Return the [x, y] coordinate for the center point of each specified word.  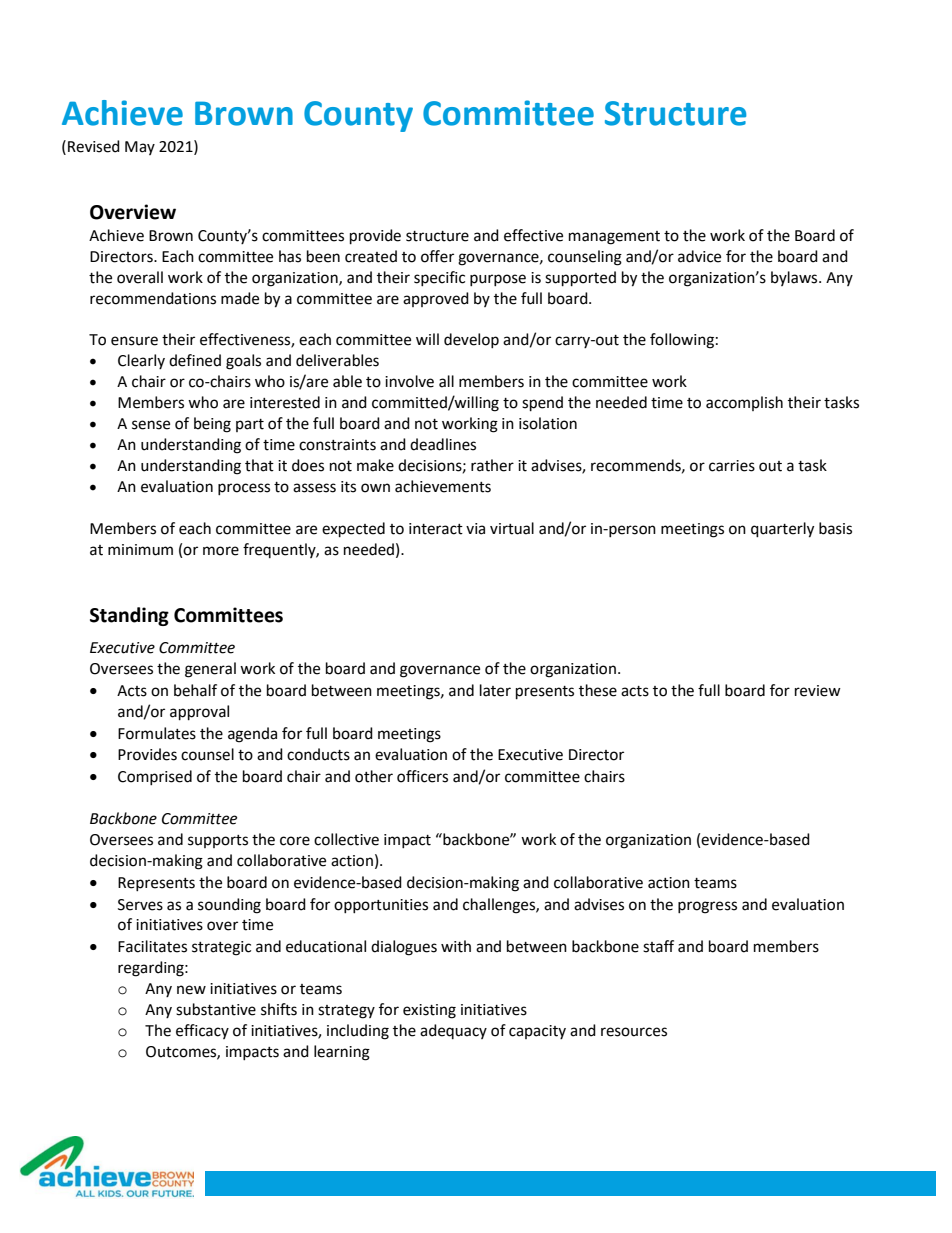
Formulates [157, 733]
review [818, 691]
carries [732, 466]
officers [422, 776]
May [140, 148]
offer [437, 256]
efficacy [202, 1031]
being [212, 425]
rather [492, 465]
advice [699, 256]
